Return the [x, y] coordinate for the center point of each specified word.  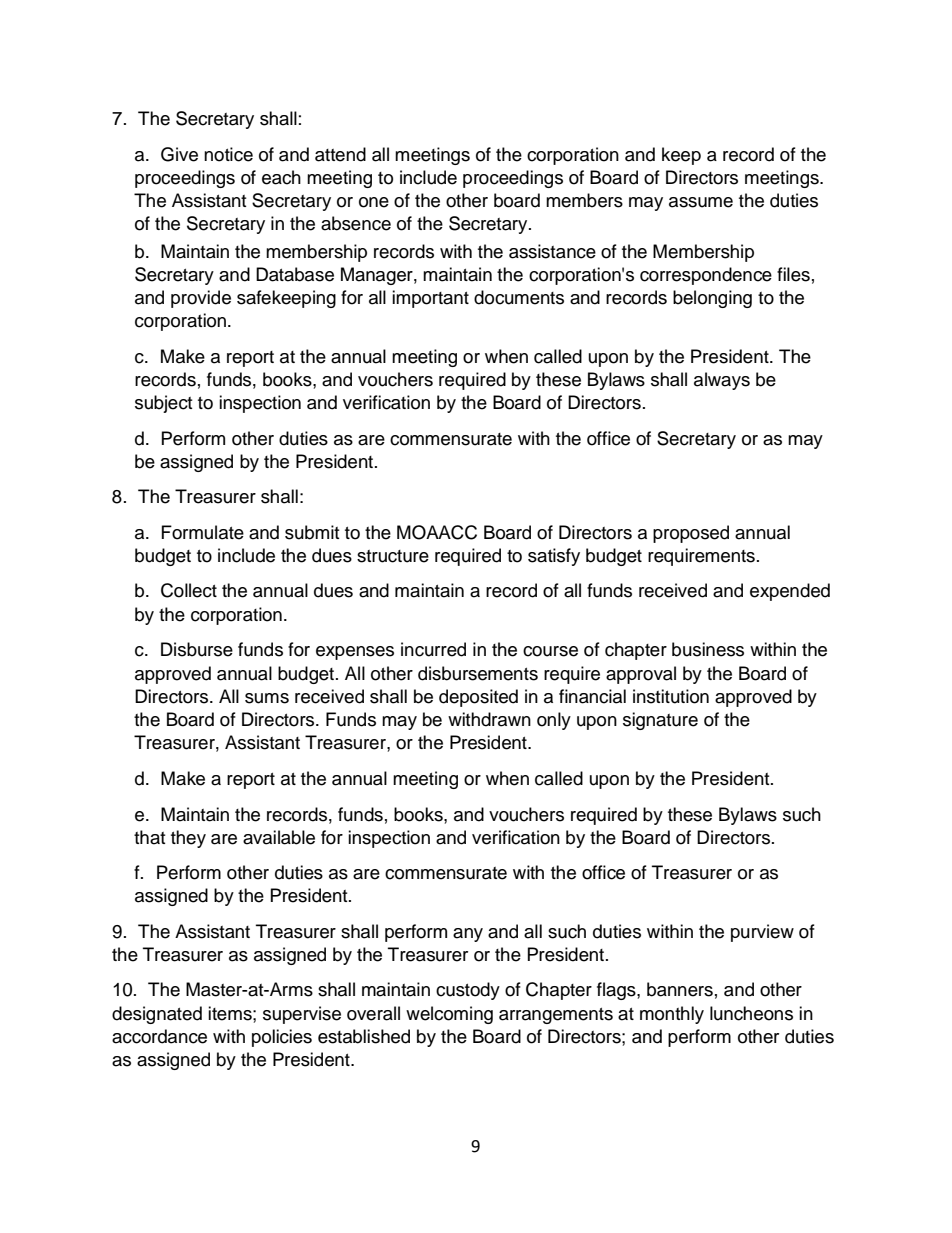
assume [701, 202]
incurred [433, 649]
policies [282, 1038]
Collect [189, 590]
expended [790, 592]
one [374, 202]
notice [228, 154]
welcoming [449, 1015]
